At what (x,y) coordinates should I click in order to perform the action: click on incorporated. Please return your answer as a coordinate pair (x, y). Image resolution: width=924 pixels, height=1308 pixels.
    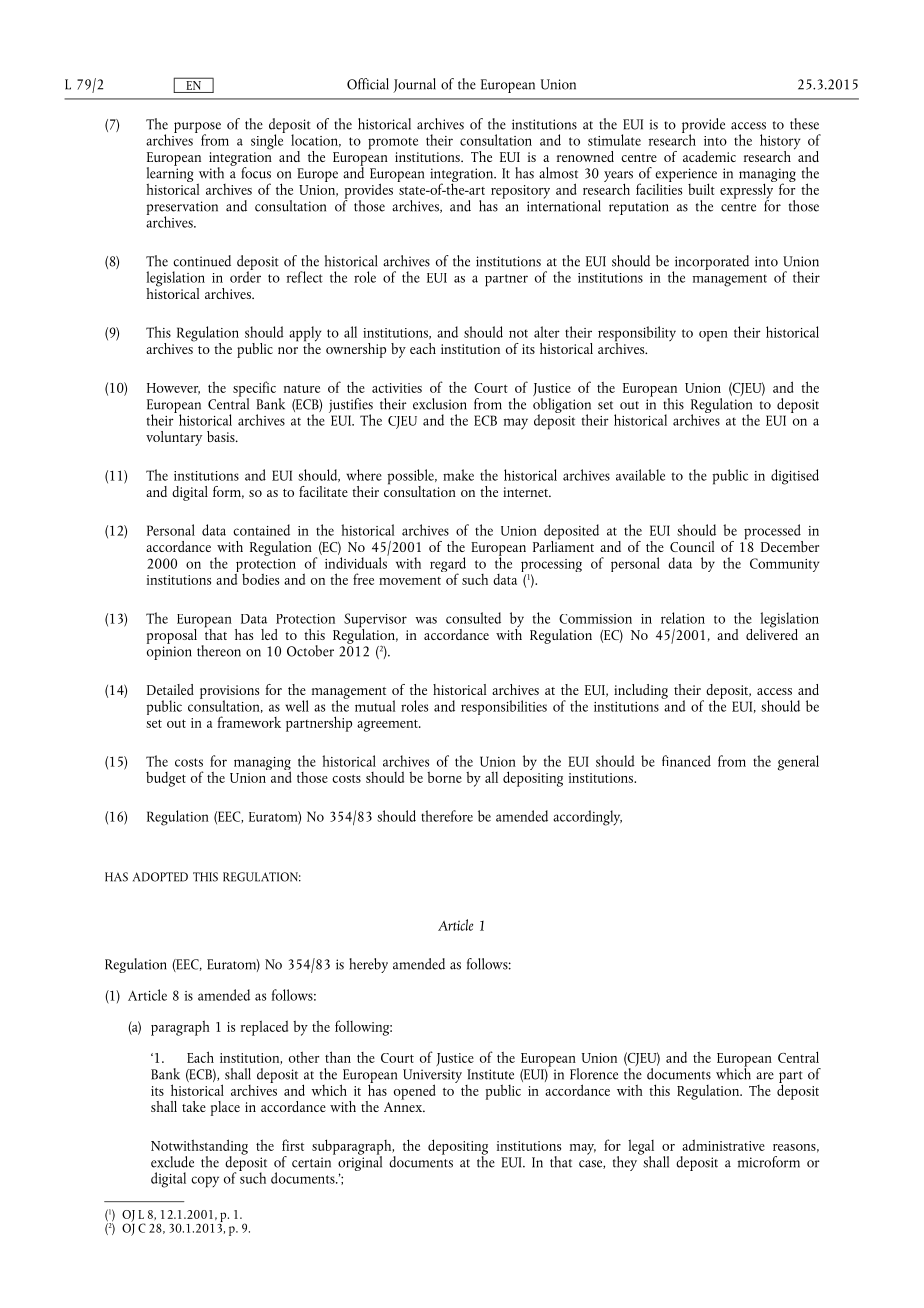
    Looking at the image, I should click on (711, 263).
